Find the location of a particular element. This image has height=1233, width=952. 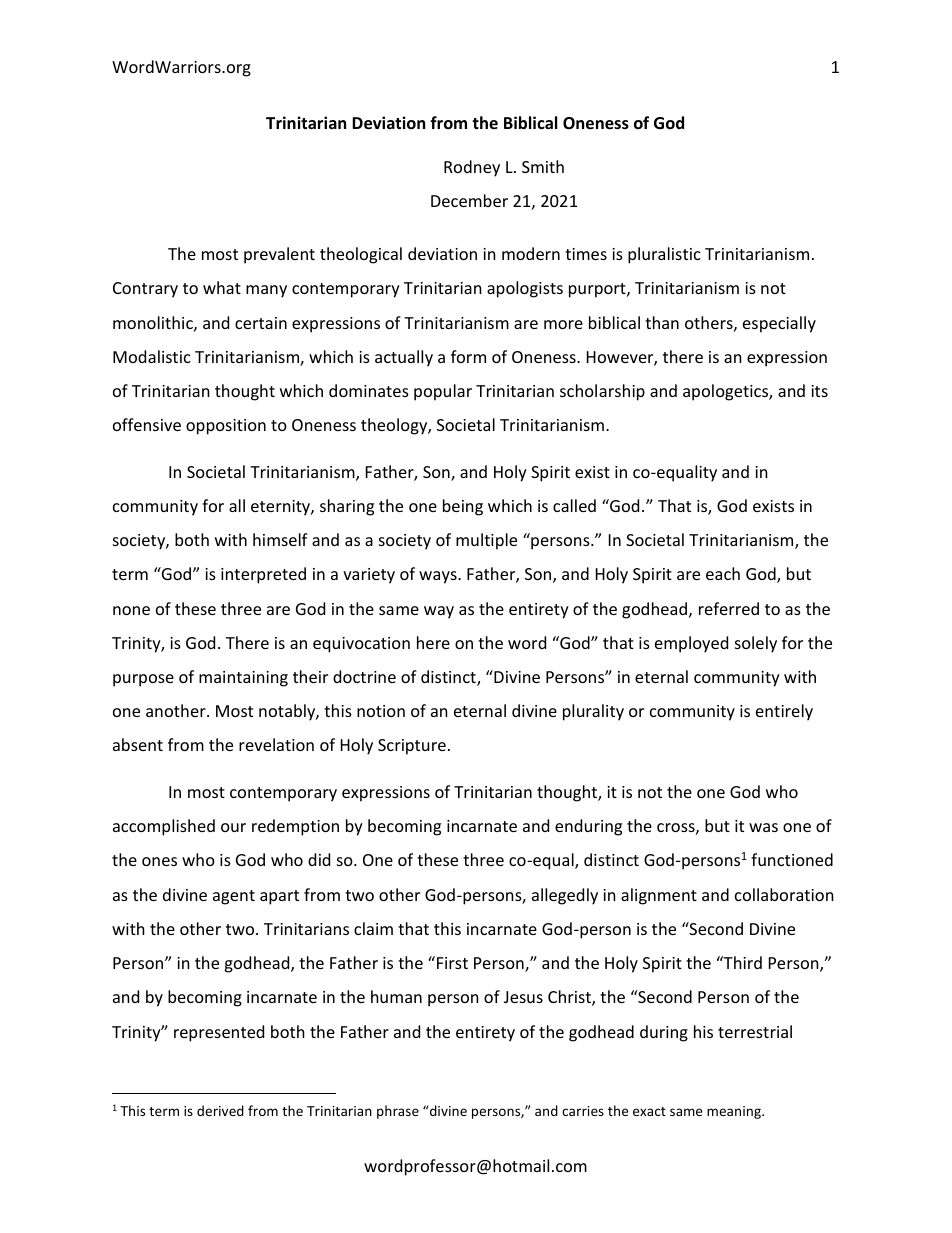

each is located at coordinates (723, 573).
